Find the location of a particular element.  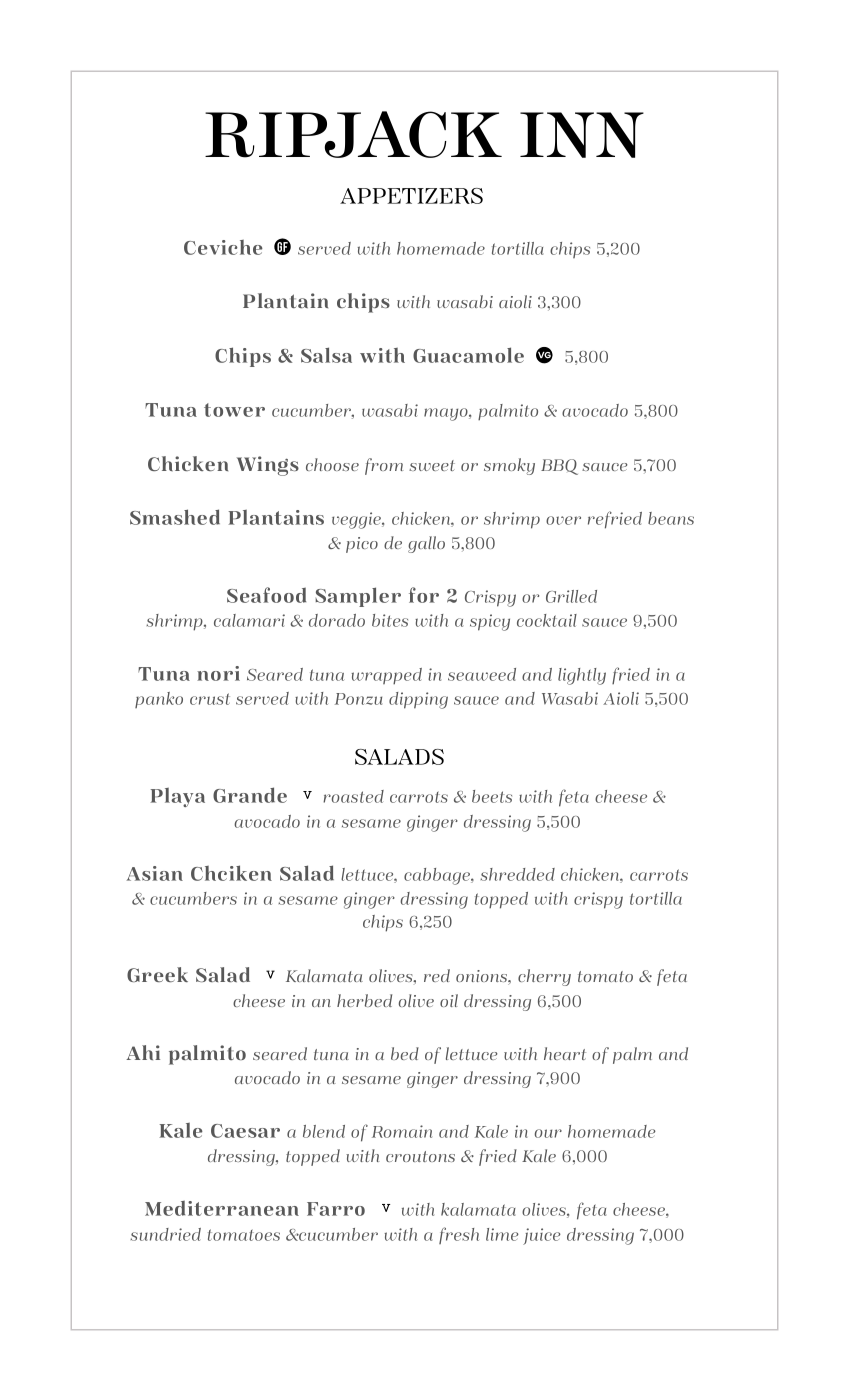

shredded is located at coordinates (517, 874).
